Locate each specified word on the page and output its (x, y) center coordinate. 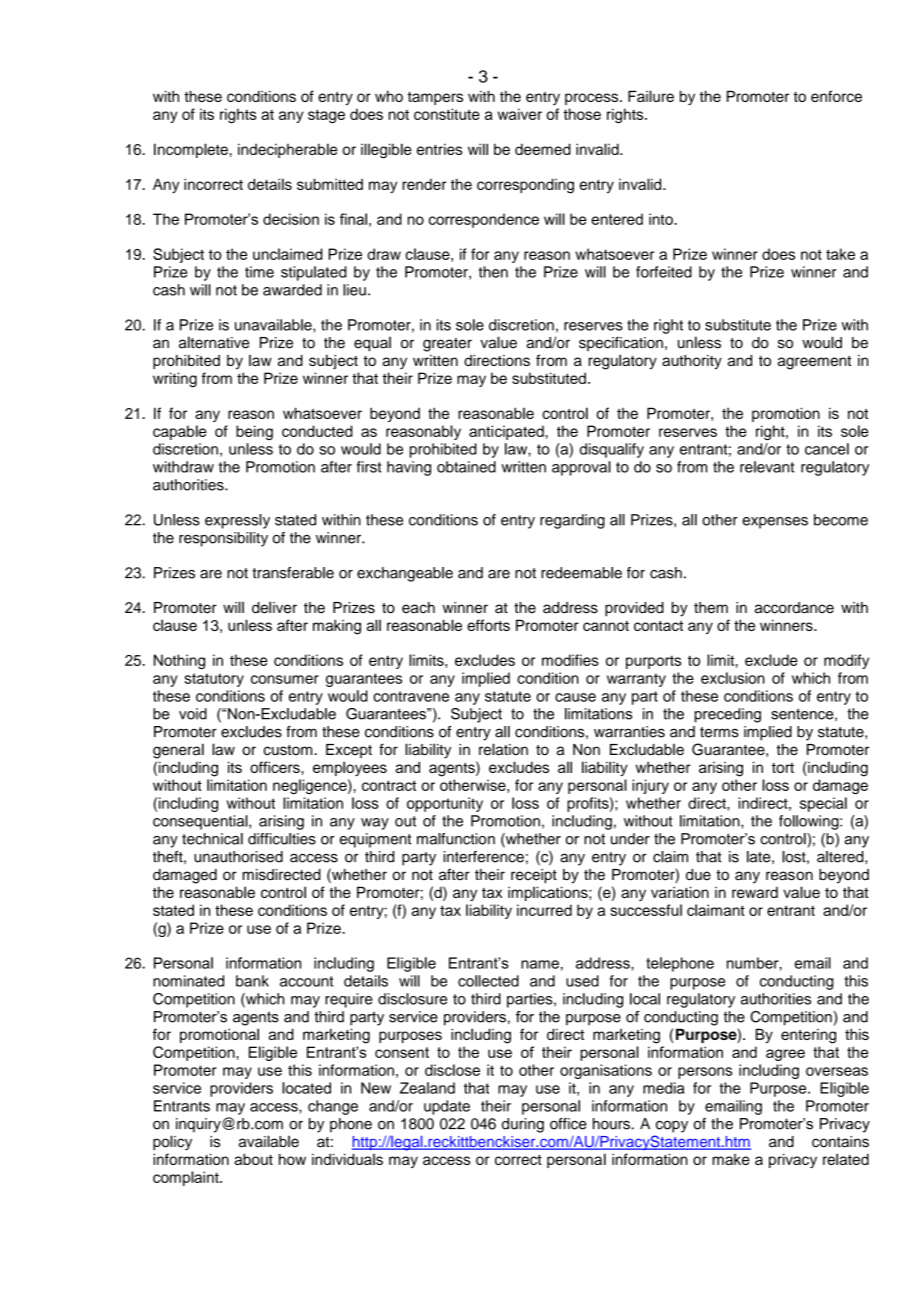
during (523, 1125)
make (731, 1159)
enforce (836, 96)
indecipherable (288, 150)
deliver (274, 607)
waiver (520, 114)
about (253, 1159)
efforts (488, 625)
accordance (794, 608)
